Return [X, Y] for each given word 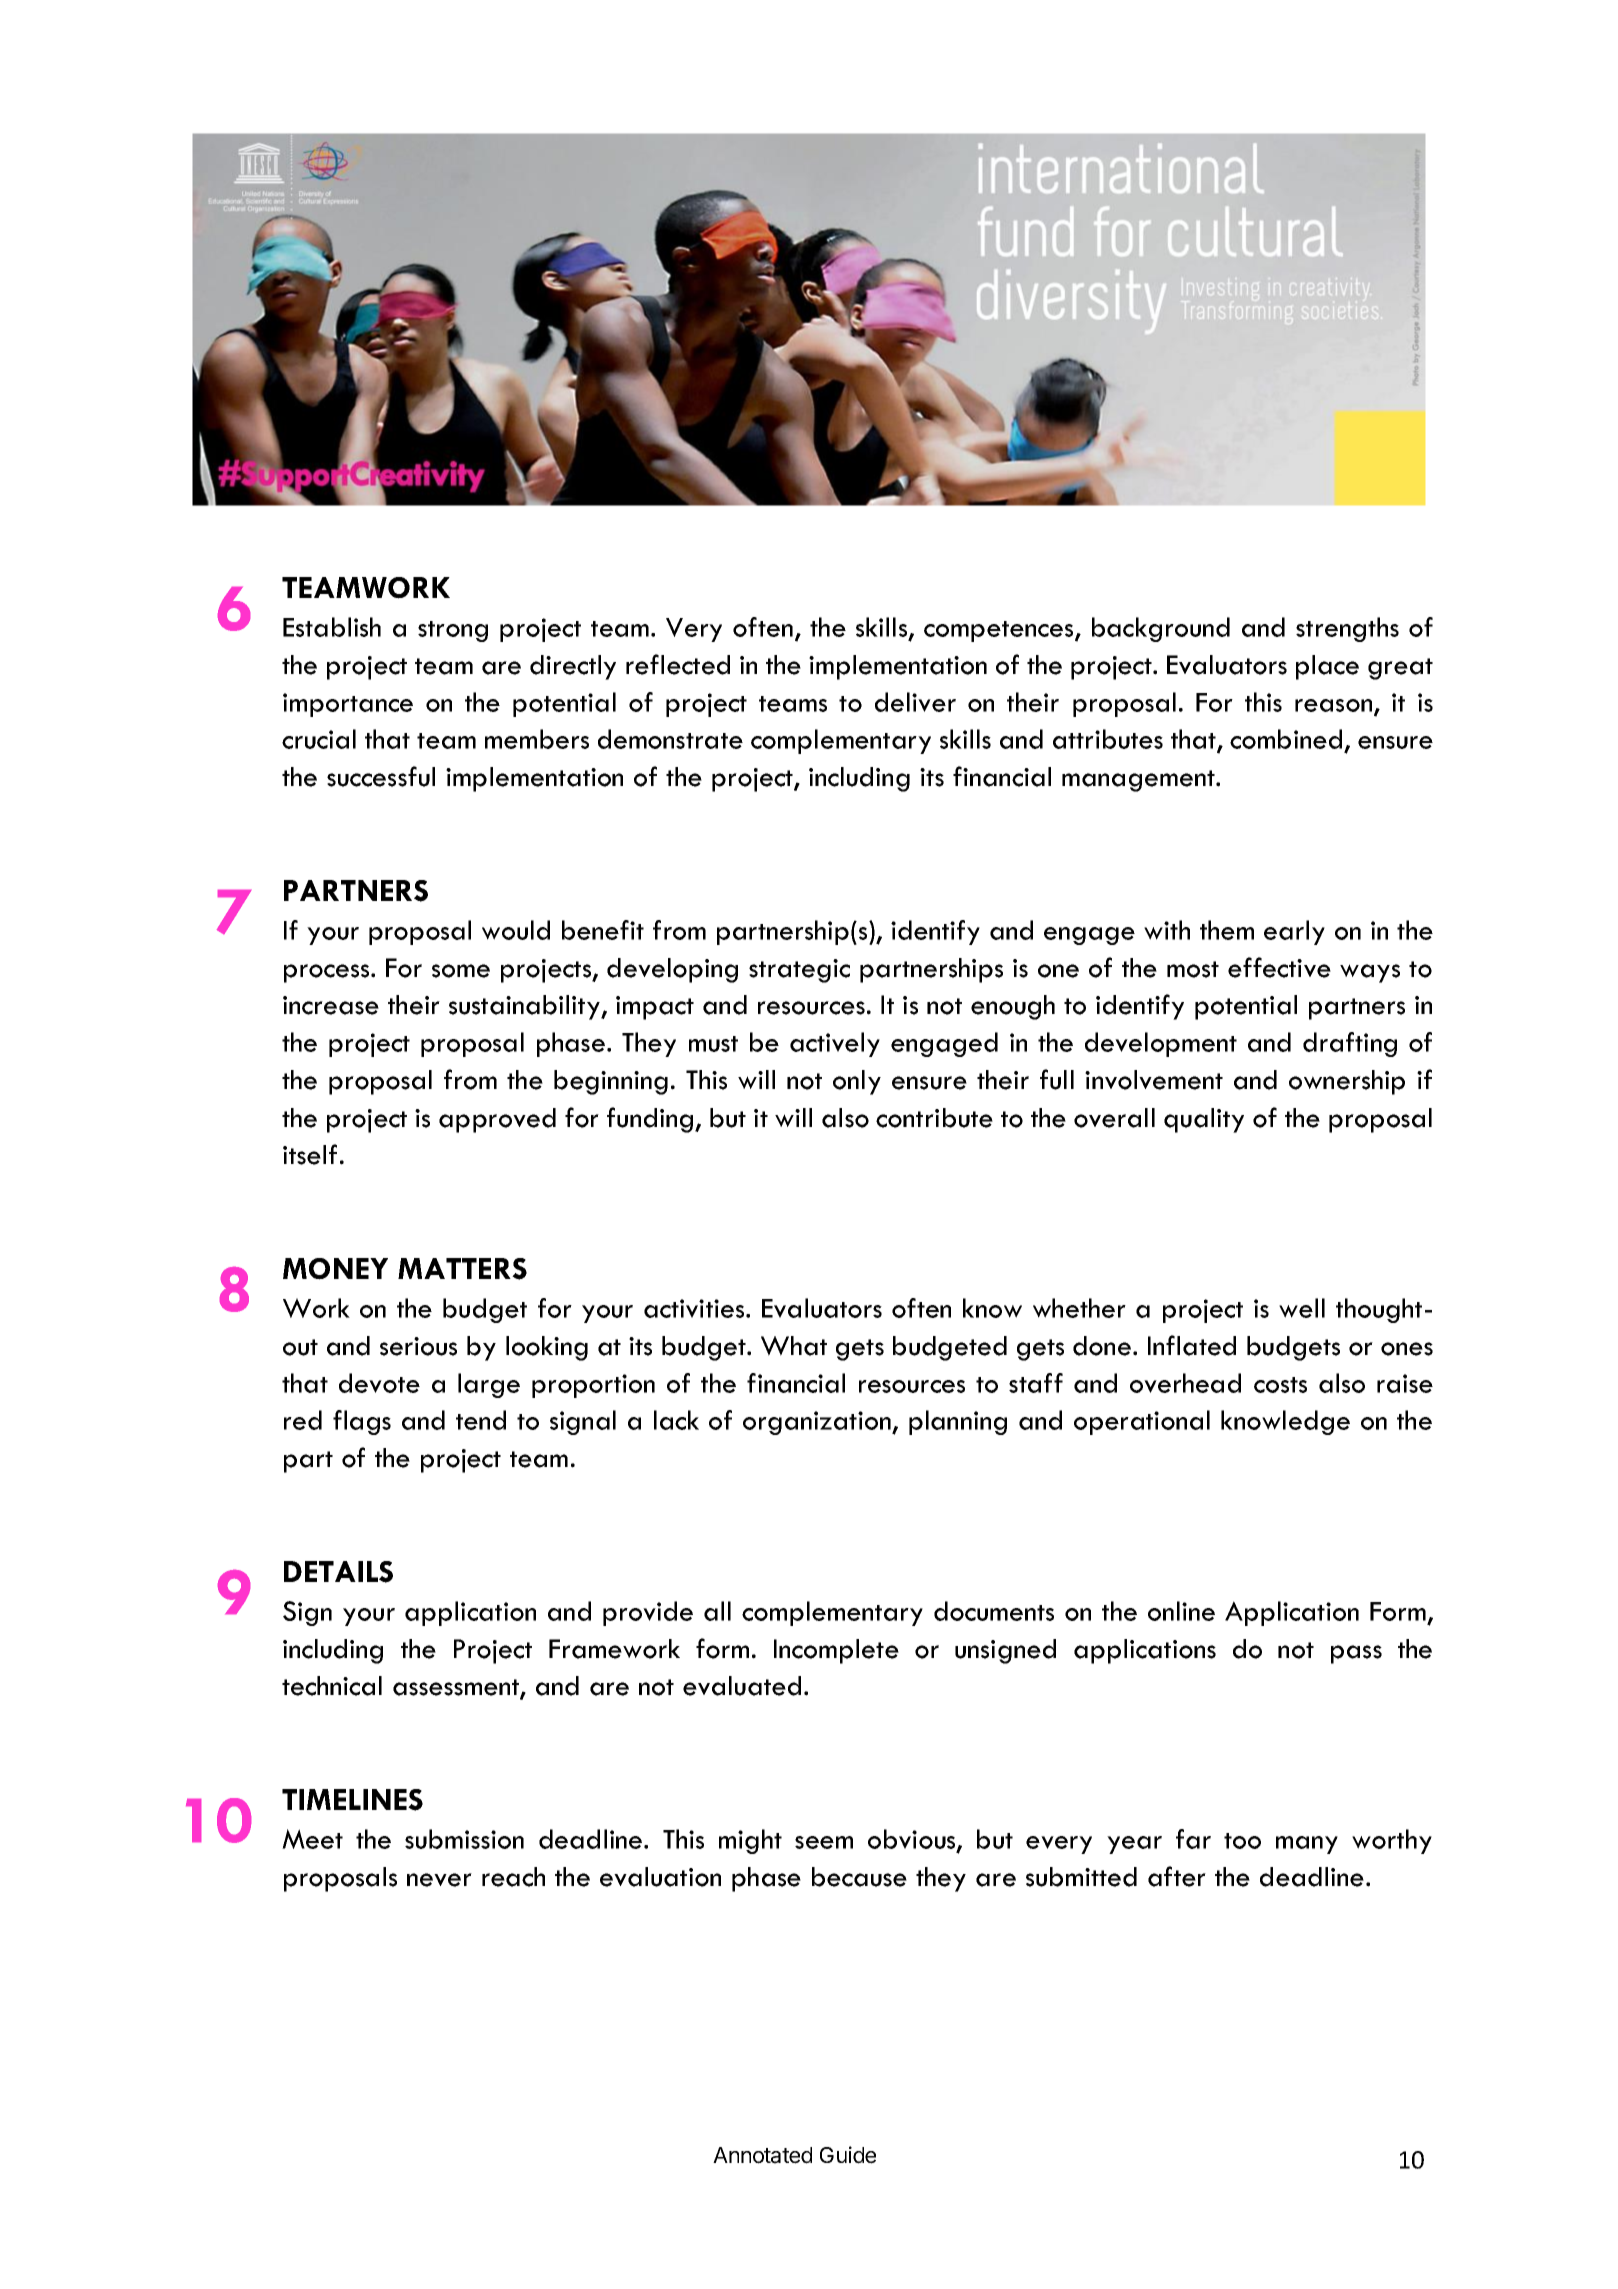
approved [497, 1120]
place [1327, 667]
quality [1204, 1120]
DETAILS [338, 1572]
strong [453, 631]
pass [1356, 1654]
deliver [915, 702]
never [439, 1880]
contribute [934, 1118]
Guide [848, 2155]
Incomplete [836, 1651]
